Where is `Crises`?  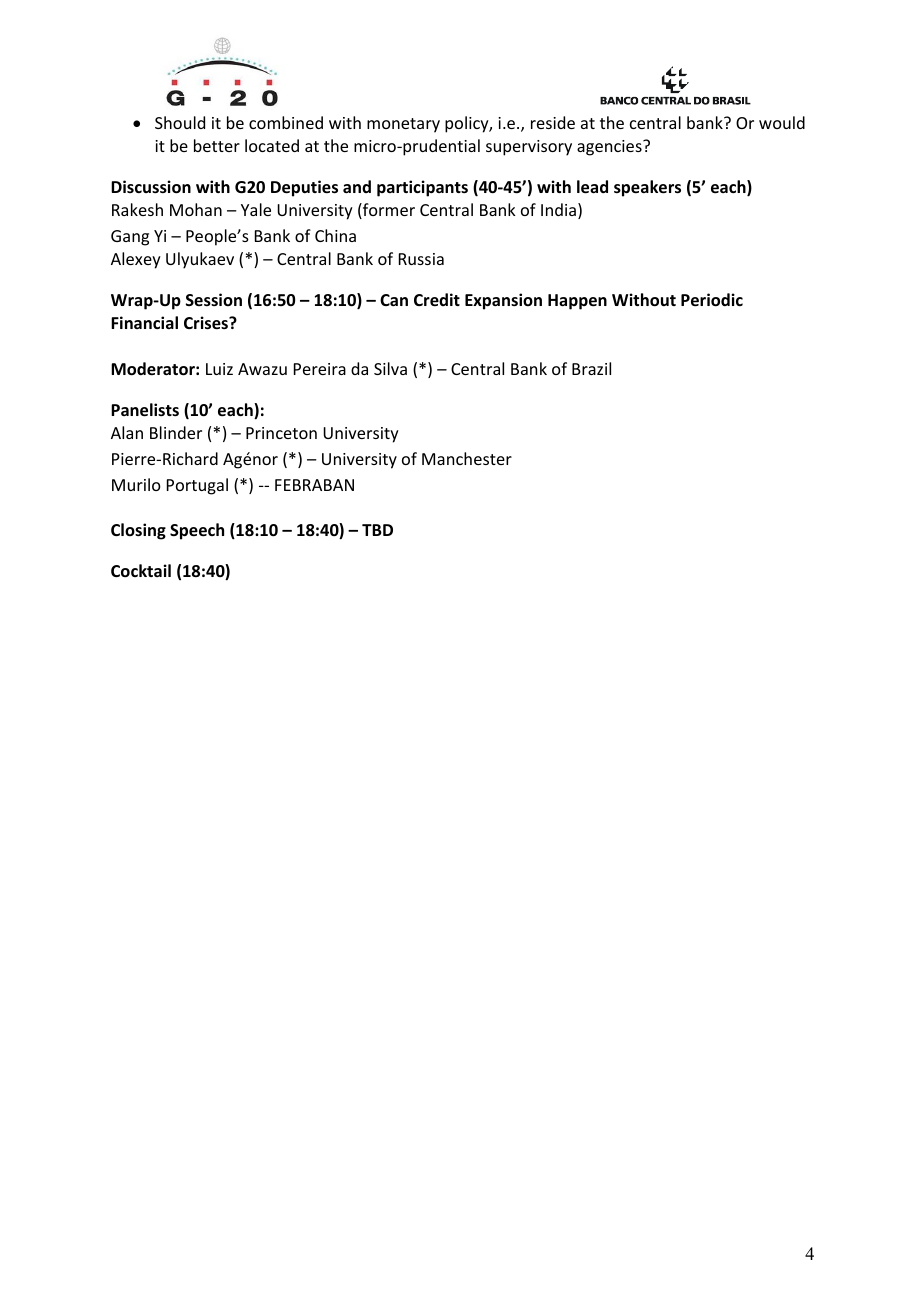
Crises is located at coordinates (207, 323).
